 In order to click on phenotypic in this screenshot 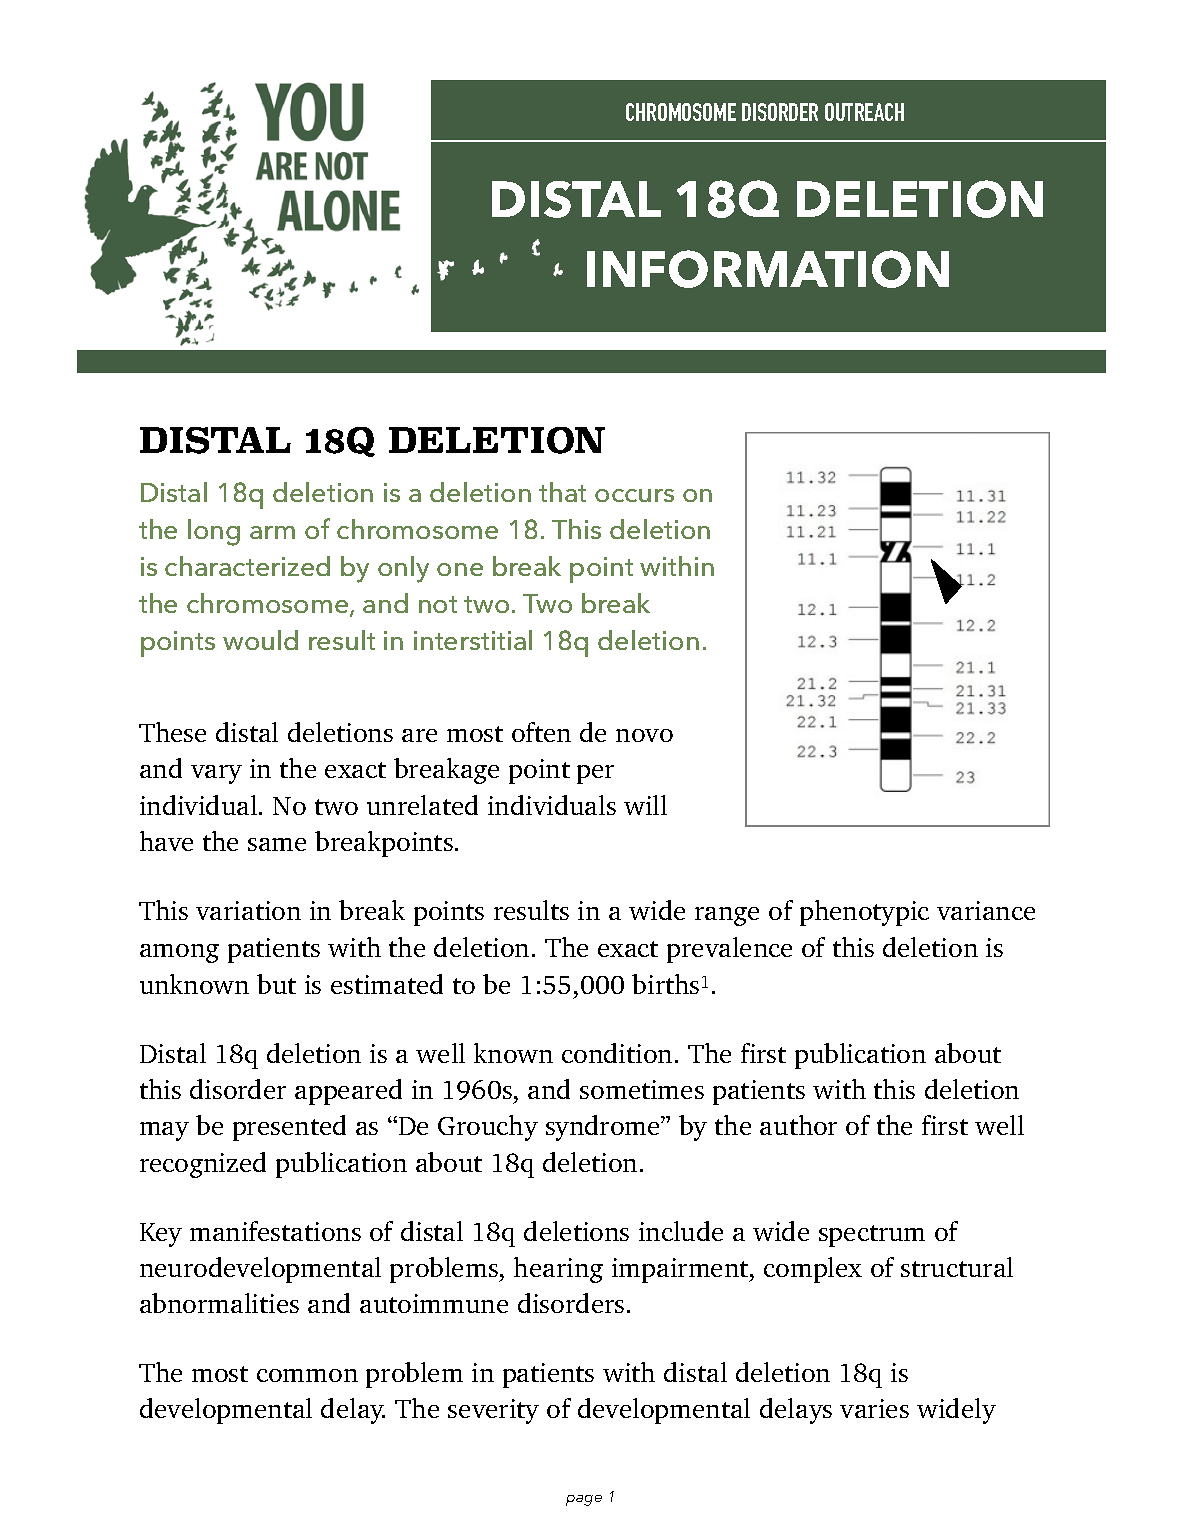, I will do `click(864, 913)`.
